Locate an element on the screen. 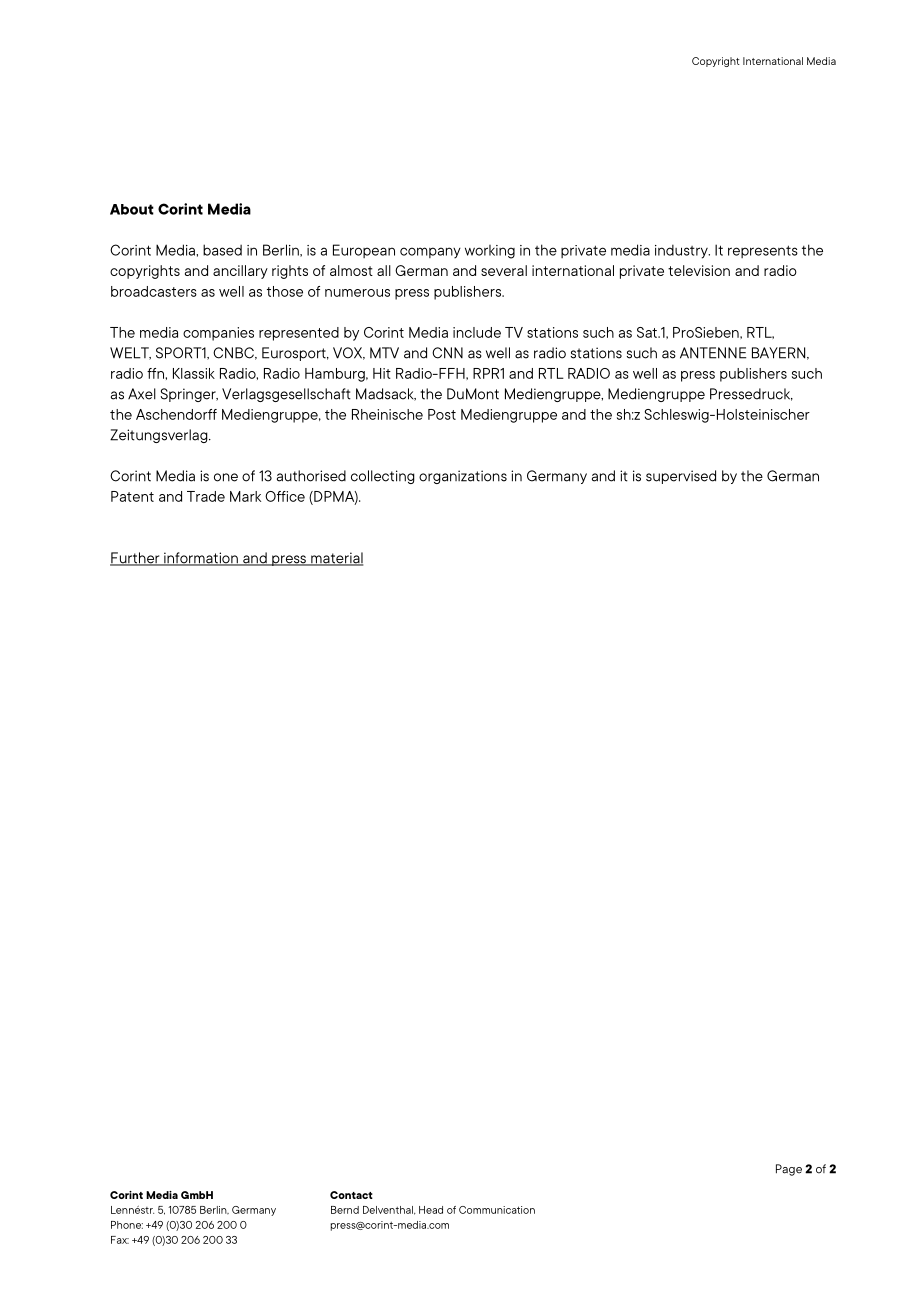  company is located at coordinates (430, 253).
